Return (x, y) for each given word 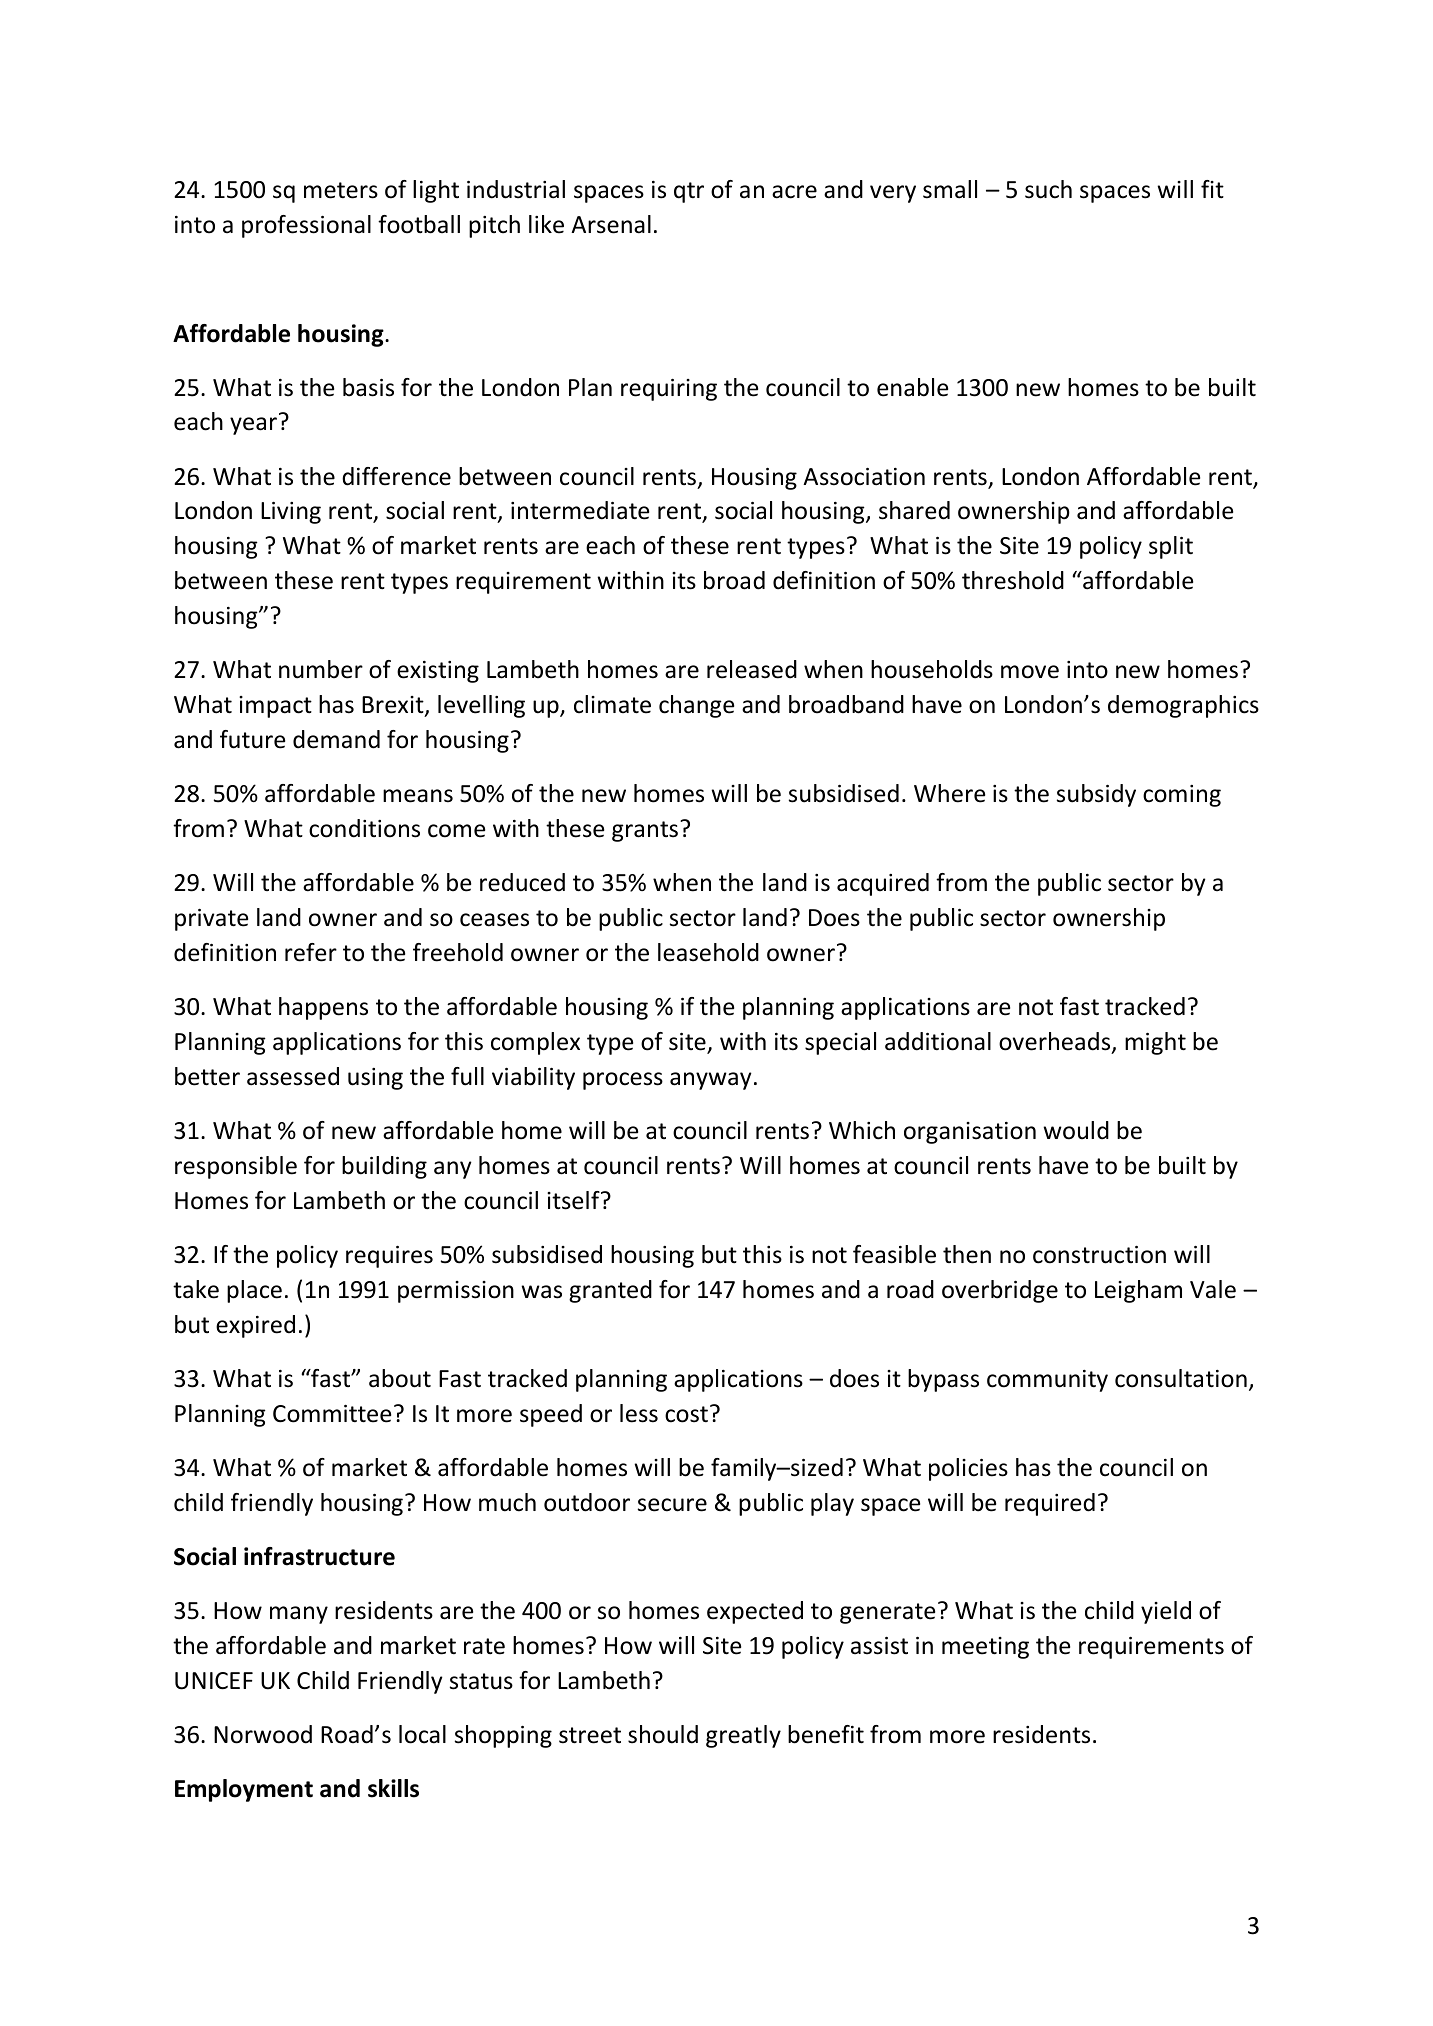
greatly (743, 1736)
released (752, 669)
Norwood (263, 1734)
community (1047, 1381)
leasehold (708, 952)
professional (306, 226)
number (321, 669)
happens (323, 1008)
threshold (1013, 580)
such (1048, 189)
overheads (1056, 1042)
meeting (985, 1648)
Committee (332, 1414)
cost (686, 1414)
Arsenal (611, 224)
